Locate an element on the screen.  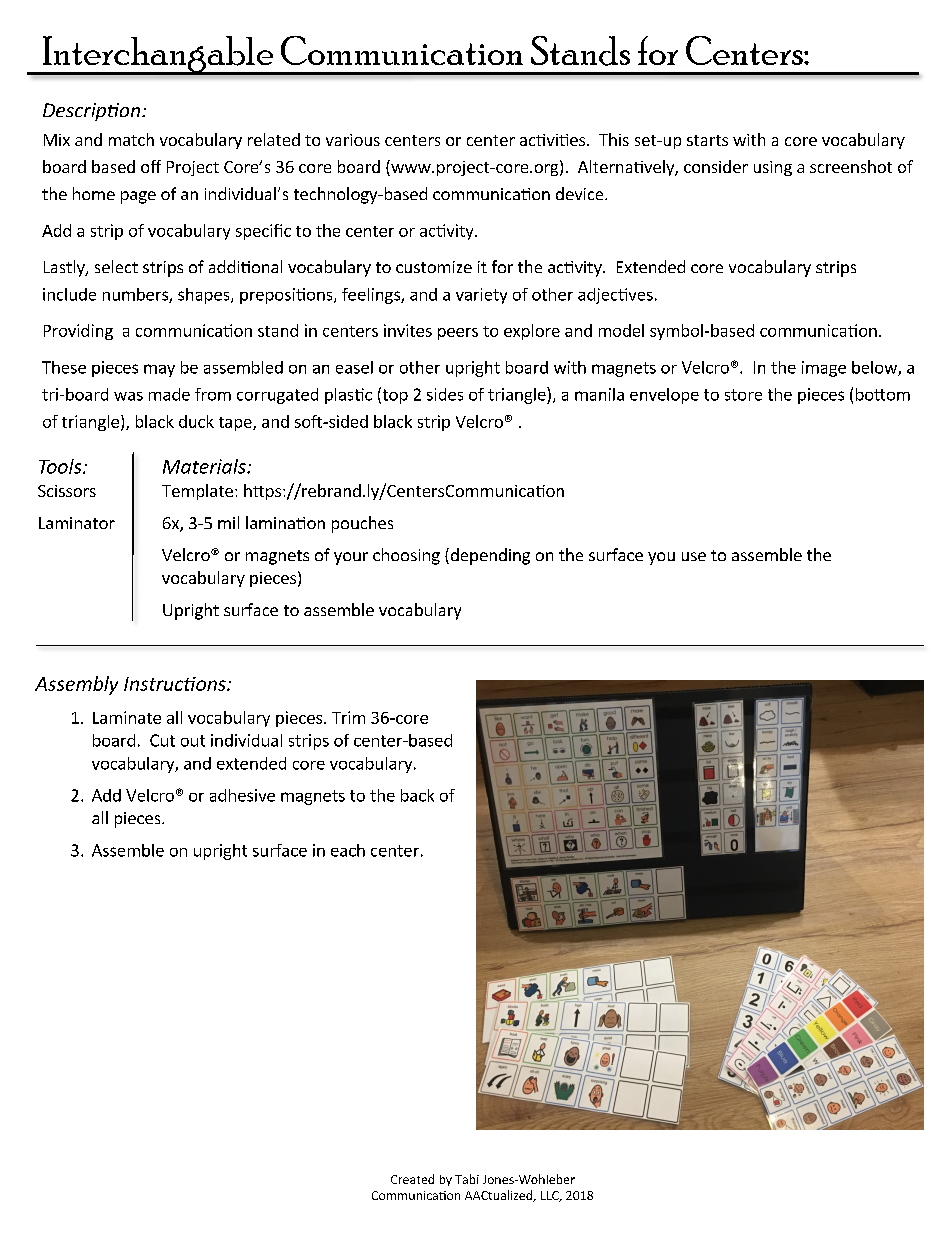
Instructions is located at coordinates (176, 684).
